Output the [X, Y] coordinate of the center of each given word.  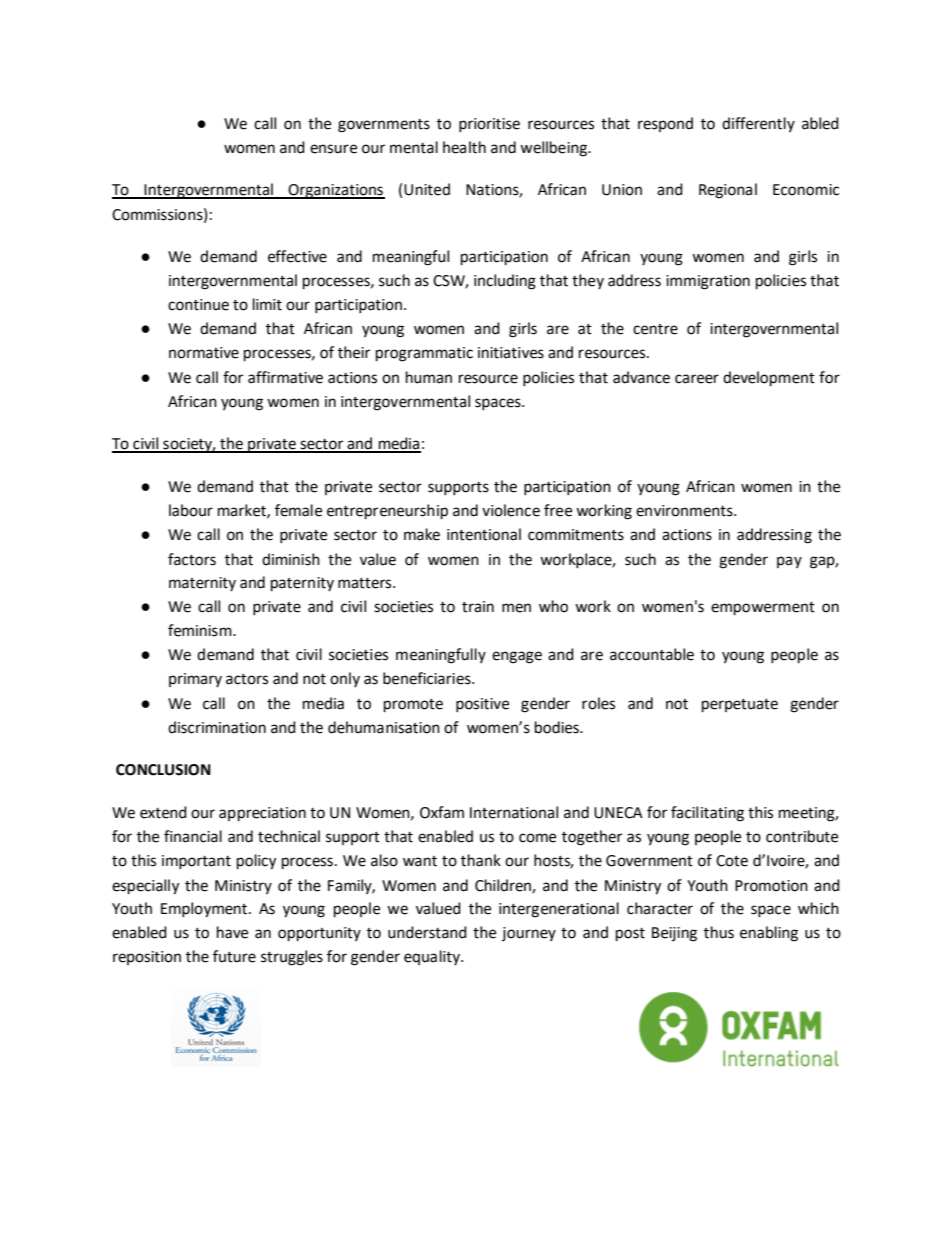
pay [789, 562]
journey [529, 934]
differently [758, 124]
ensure [333, 149]
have [232, 932]
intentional [484, 534]
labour [191, 510]
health [464, 147]
